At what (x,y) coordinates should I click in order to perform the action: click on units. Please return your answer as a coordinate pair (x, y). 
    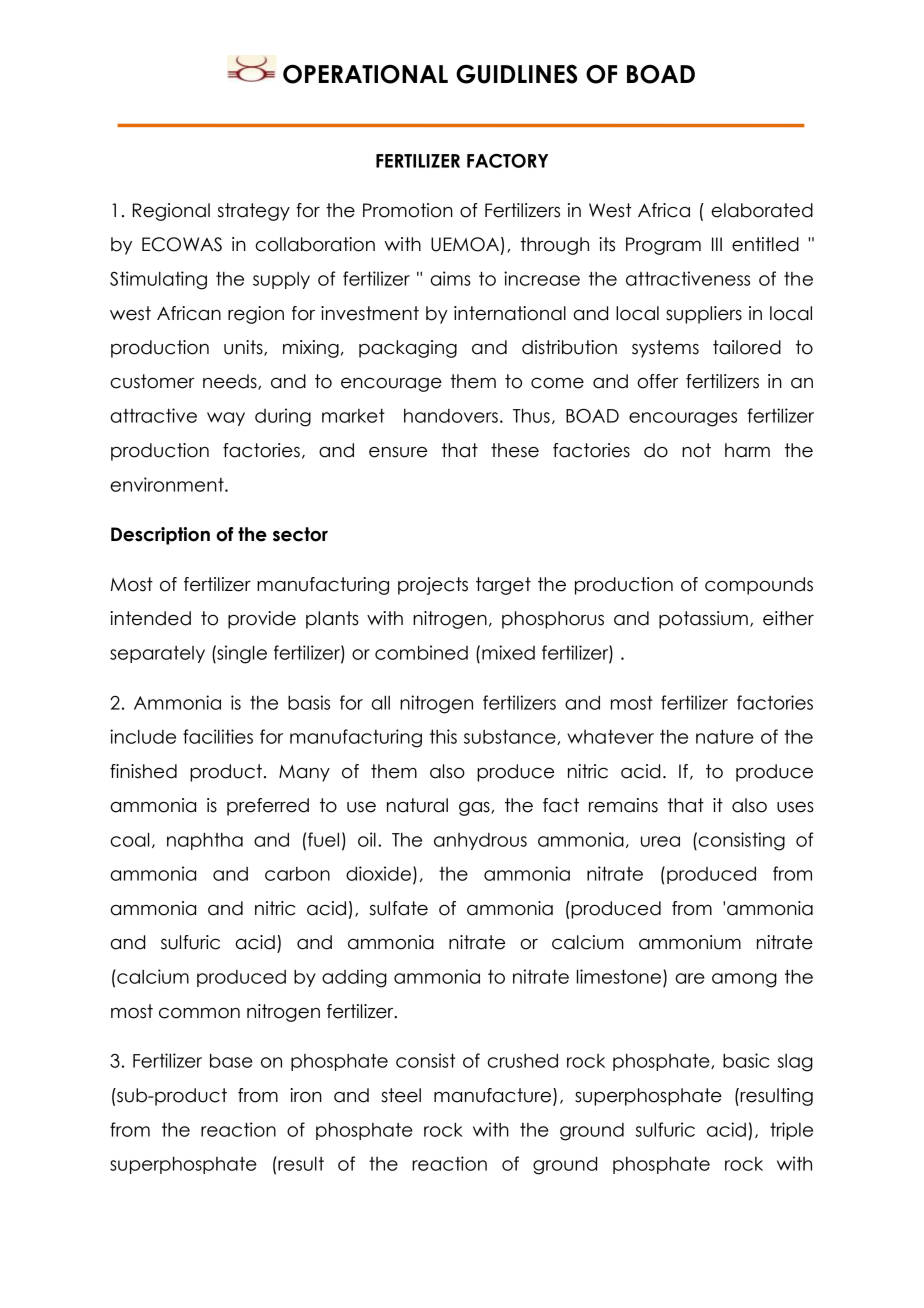
    Looking at the image, I should click on (244, 348).
